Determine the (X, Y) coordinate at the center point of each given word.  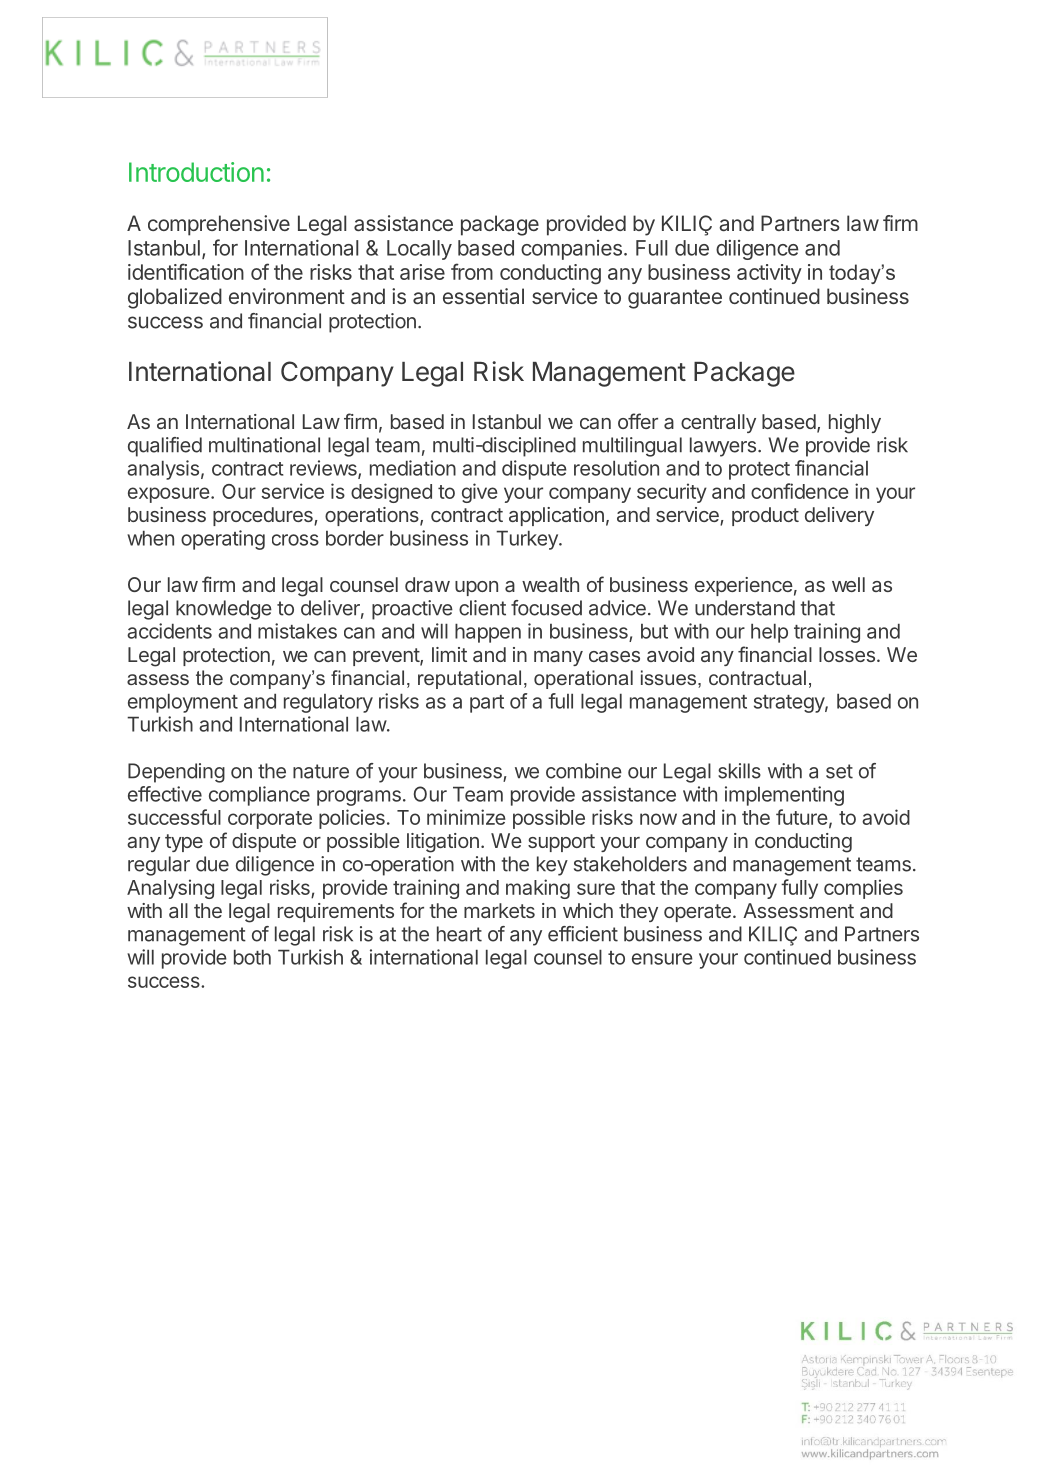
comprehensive (219, 225)
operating (223, 540)
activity (769, 274)
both (252, 957)
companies (571, 250)
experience (744, 586)
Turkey (528, 540)
